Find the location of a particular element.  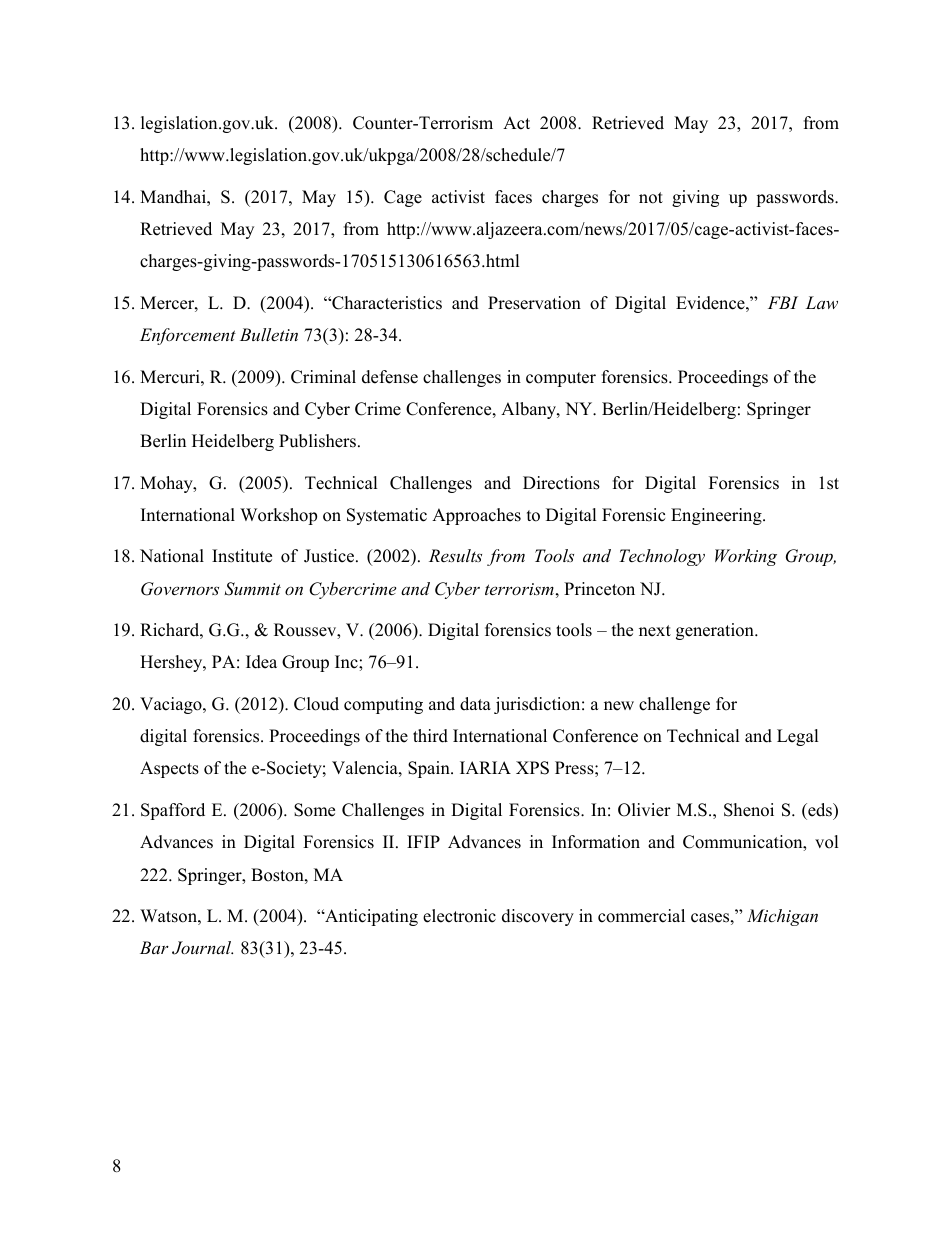

electronic is located at coordinates (459, 916).
